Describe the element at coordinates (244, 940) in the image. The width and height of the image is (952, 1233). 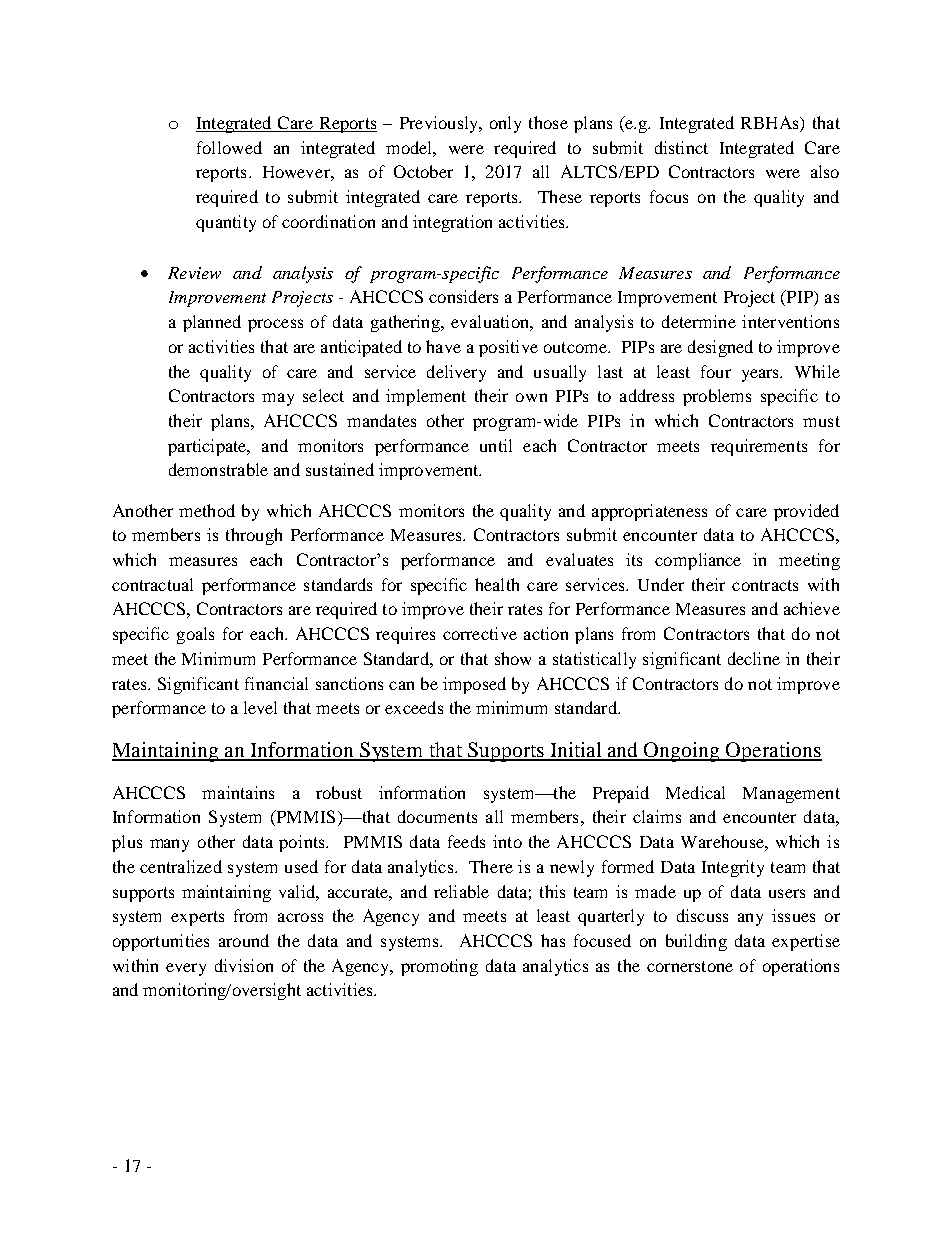
I see `around` at that location.
